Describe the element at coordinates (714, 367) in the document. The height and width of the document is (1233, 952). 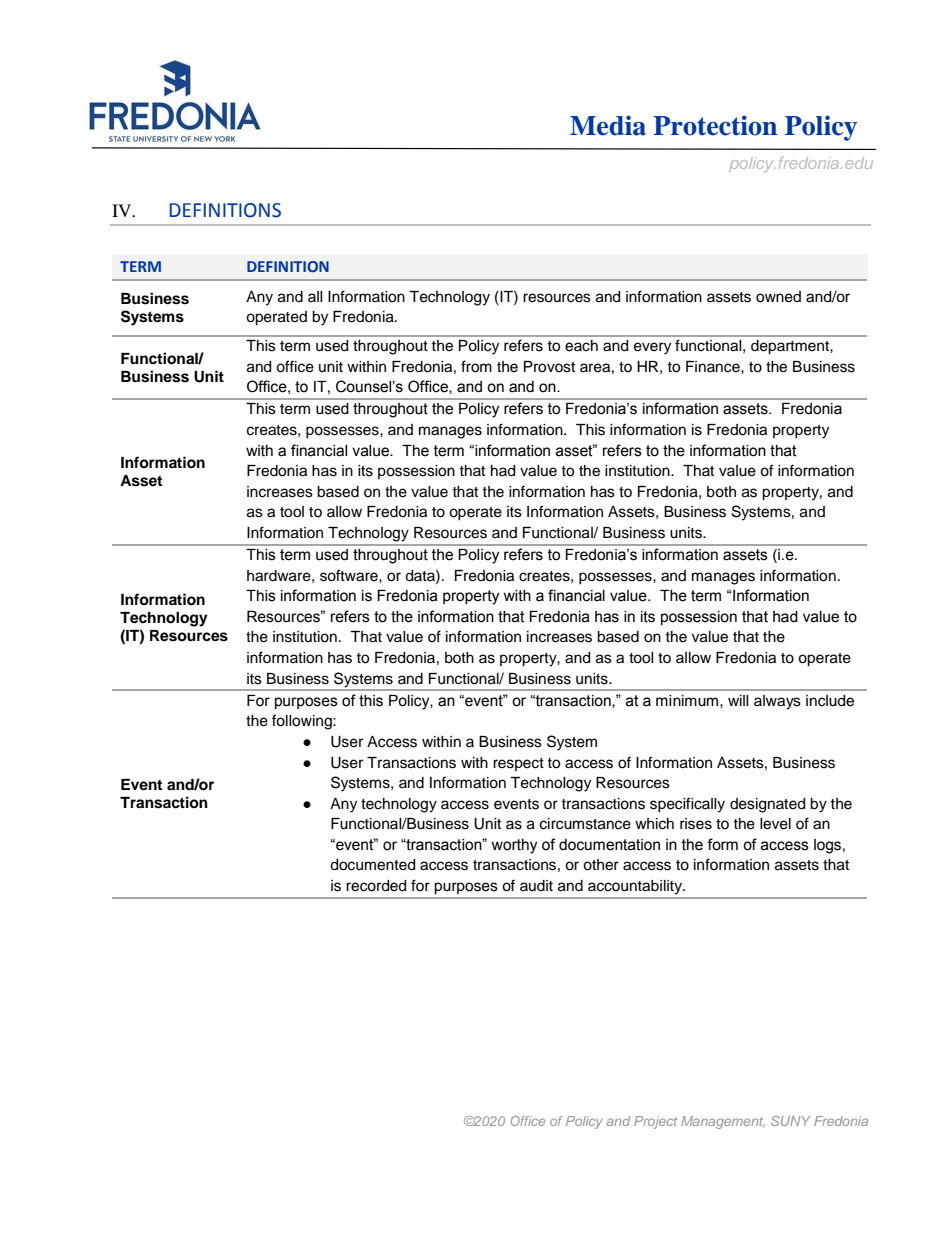
I see `Finance` at that location.
